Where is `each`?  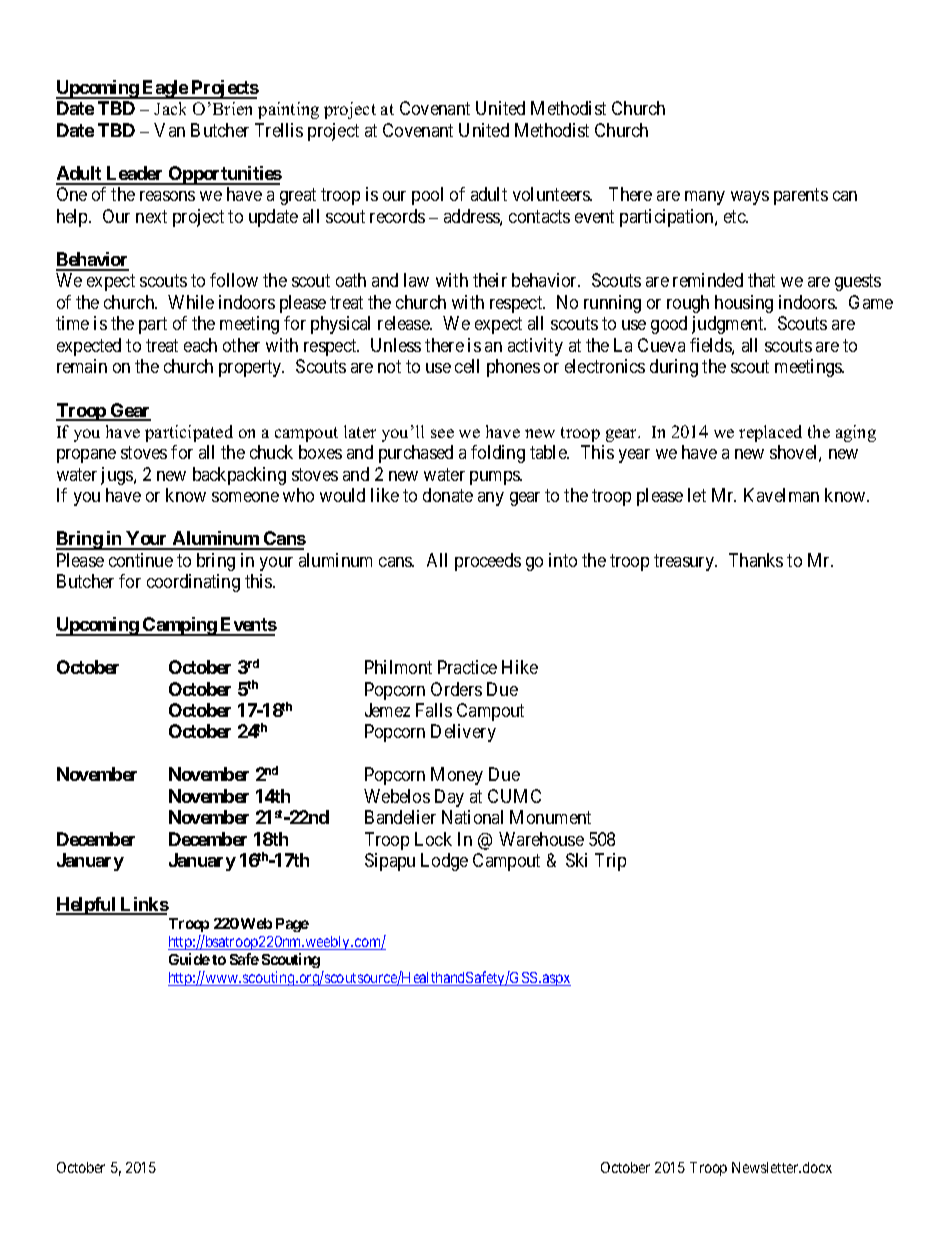 each is located at coordinates (200, 345).
